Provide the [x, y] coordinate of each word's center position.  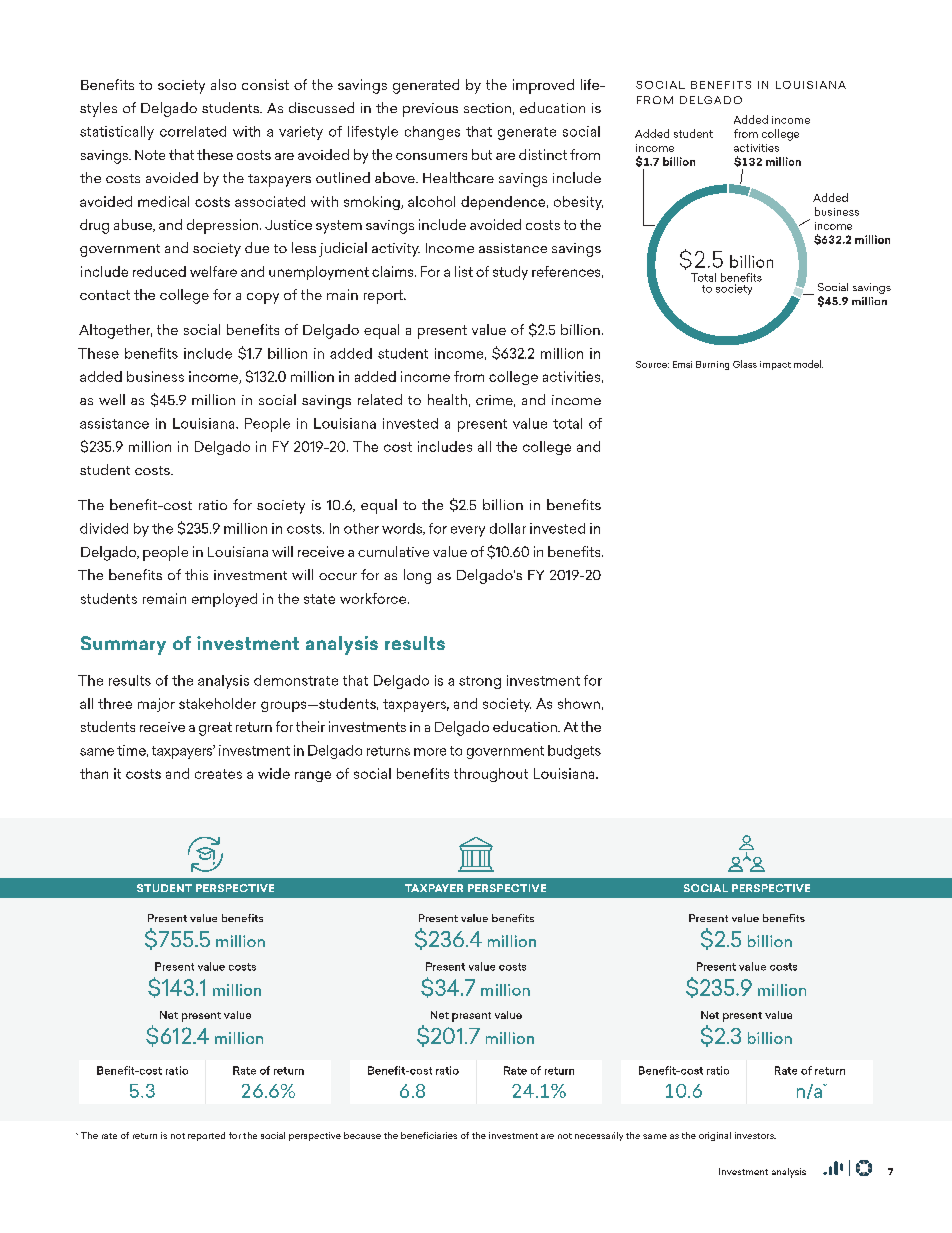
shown [579, 703]
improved [543, 86]
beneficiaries [429, 1135]
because [362, 1135]
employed [224, 600]
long [417, 576]
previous [430, 110]
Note [150, 155]
